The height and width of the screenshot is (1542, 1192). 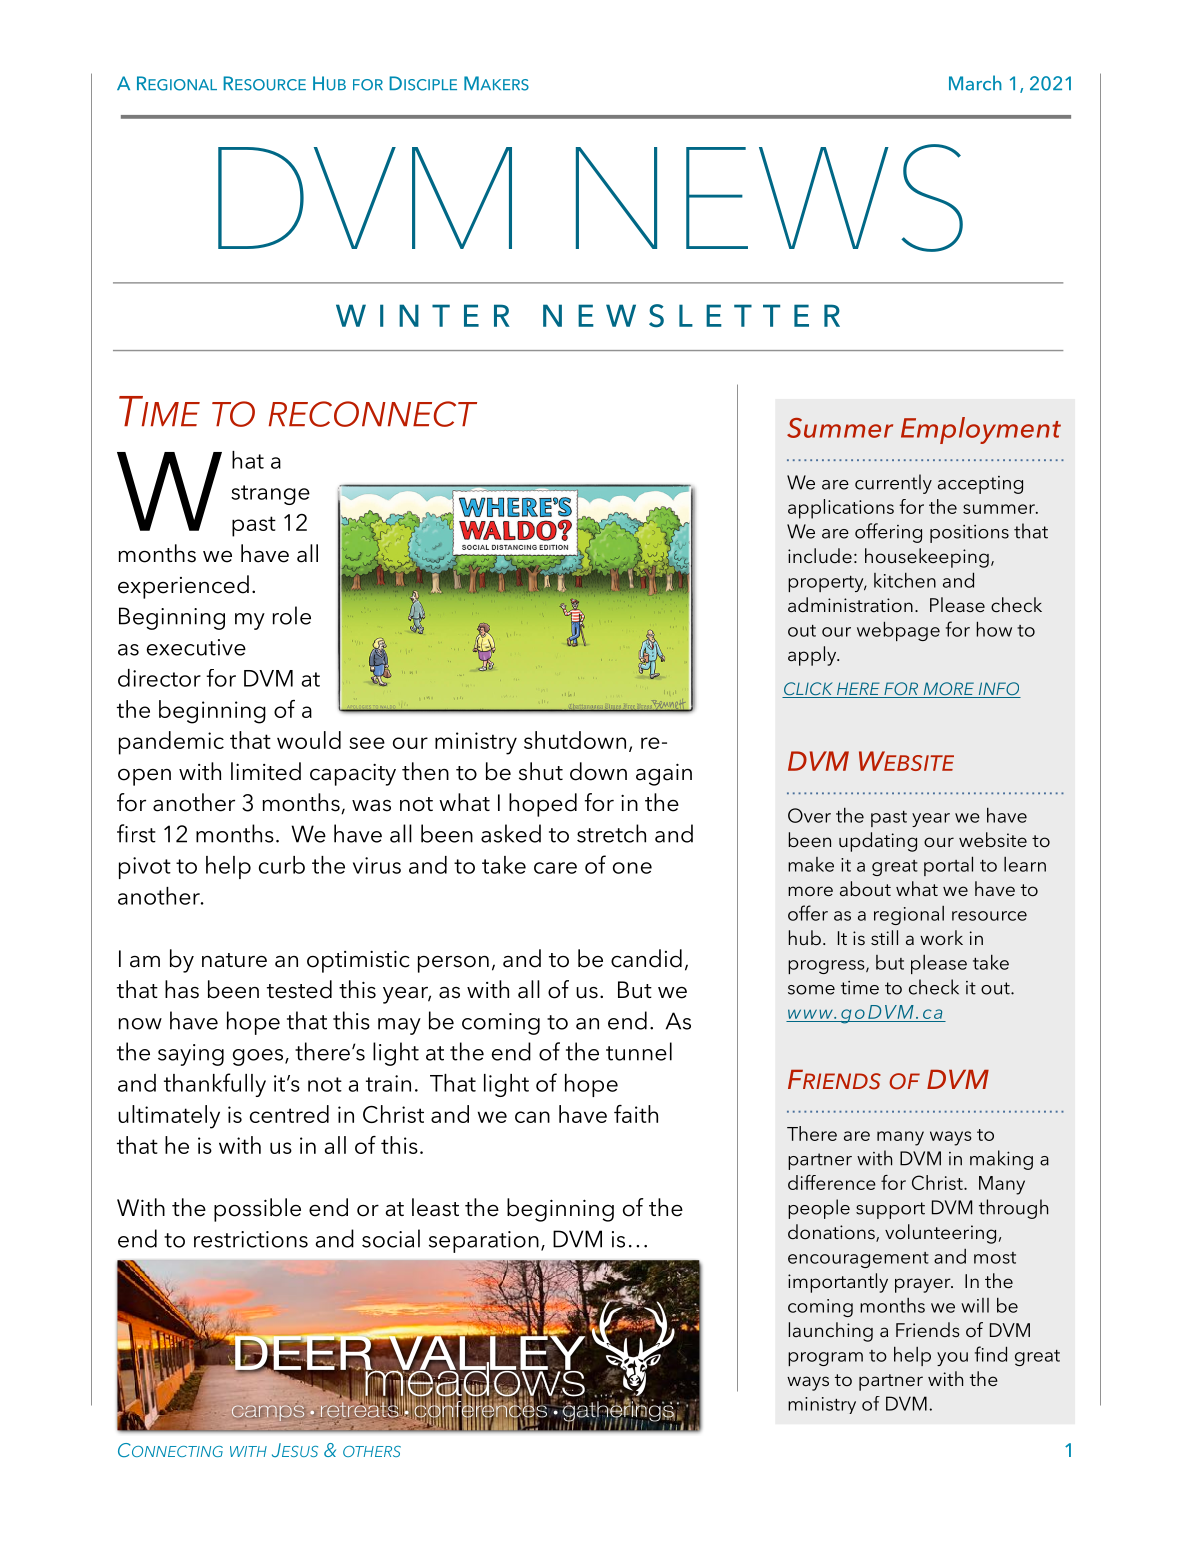 What do you see at coordinates (423, 315) in the screenshot?
I see `WINTER` at bounding box center [423, 315].
